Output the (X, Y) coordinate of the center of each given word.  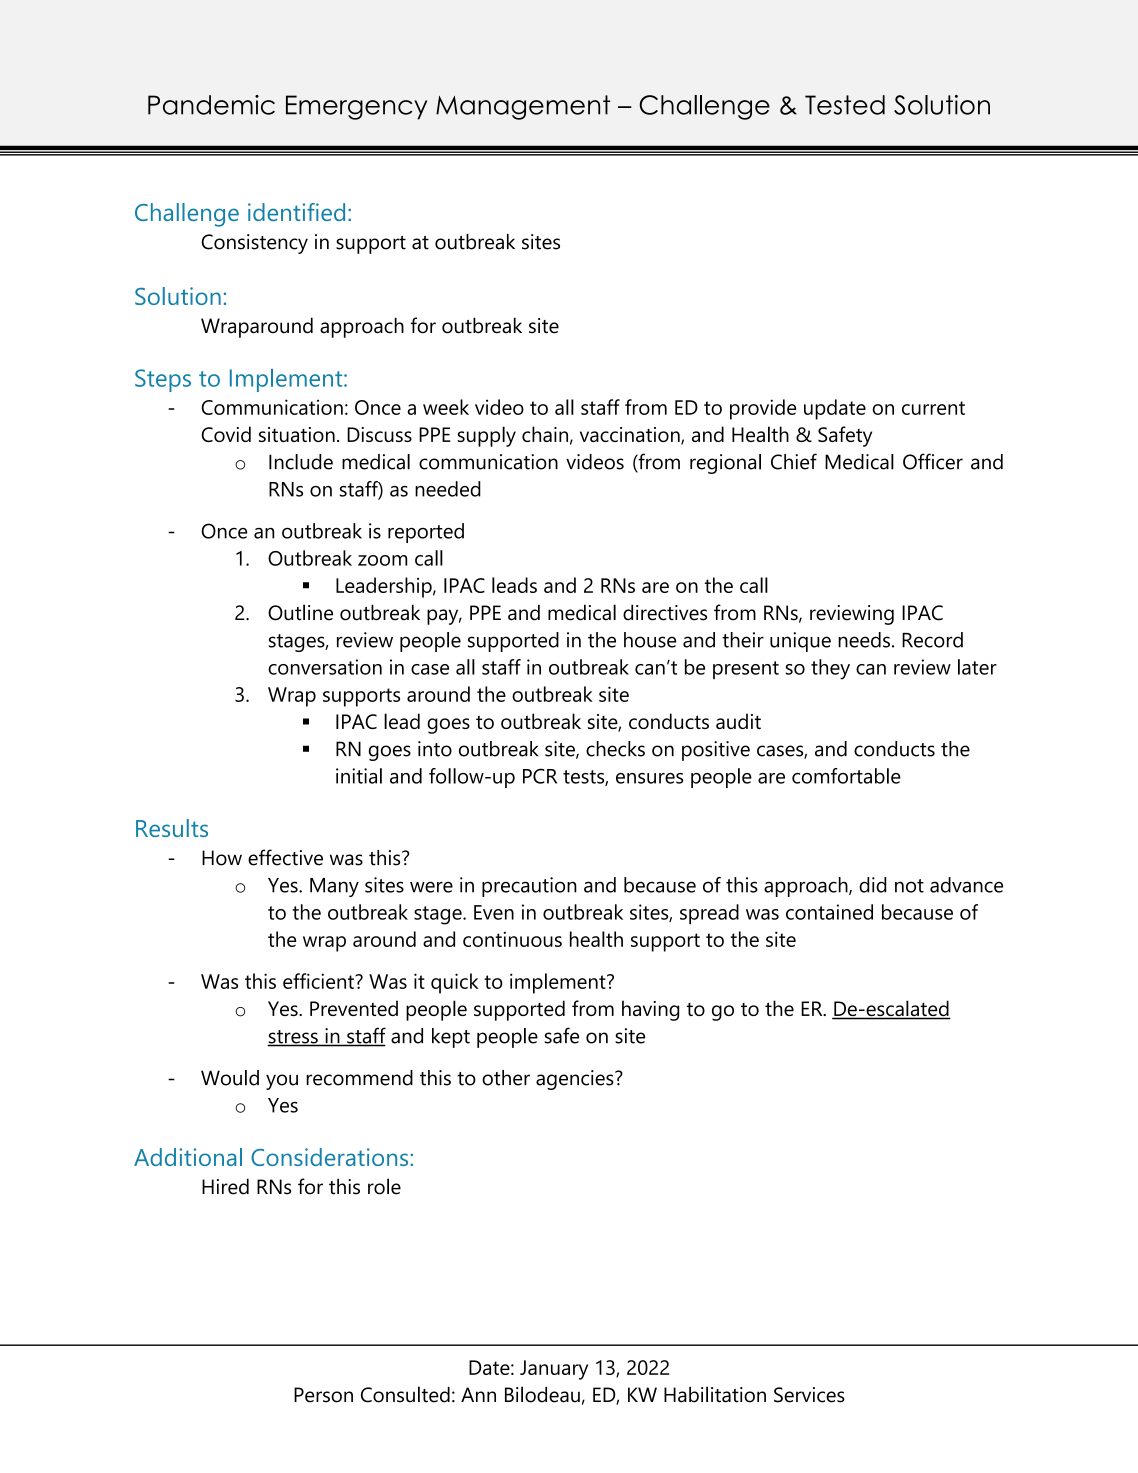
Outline (300, 612)
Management (523, 107)
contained (829, 912)
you (282, 1082)
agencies (576, 1080)
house (650, 640)
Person (323, 1395)
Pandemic (211, 105)
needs (864, 640)
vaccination (631, 436)
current (933, 408)
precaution (529, 887)
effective (285, 857)
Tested (845, 105)
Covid (226, 434)
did (873, 885)
